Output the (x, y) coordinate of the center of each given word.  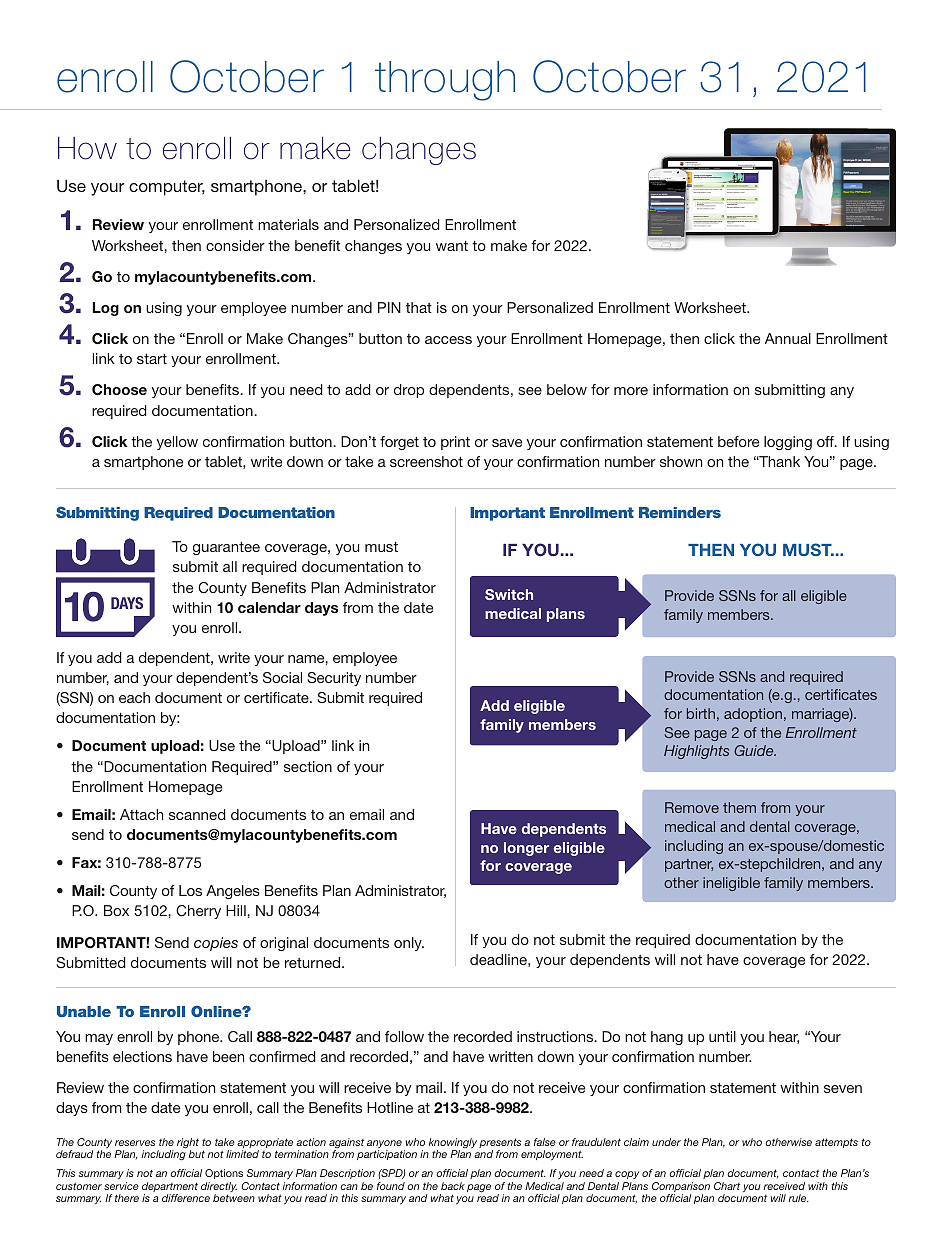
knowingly (453, 1144)
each (134, 697)
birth (701, 713)
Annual (788, 338)
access (448, 340)
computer (167, 188)
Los (190, 890)
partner (689, 865)
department (170, 1188)
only (409, 944)
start (152, 359)
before (738, 441)
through (445, 81)
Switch (509, 594)
